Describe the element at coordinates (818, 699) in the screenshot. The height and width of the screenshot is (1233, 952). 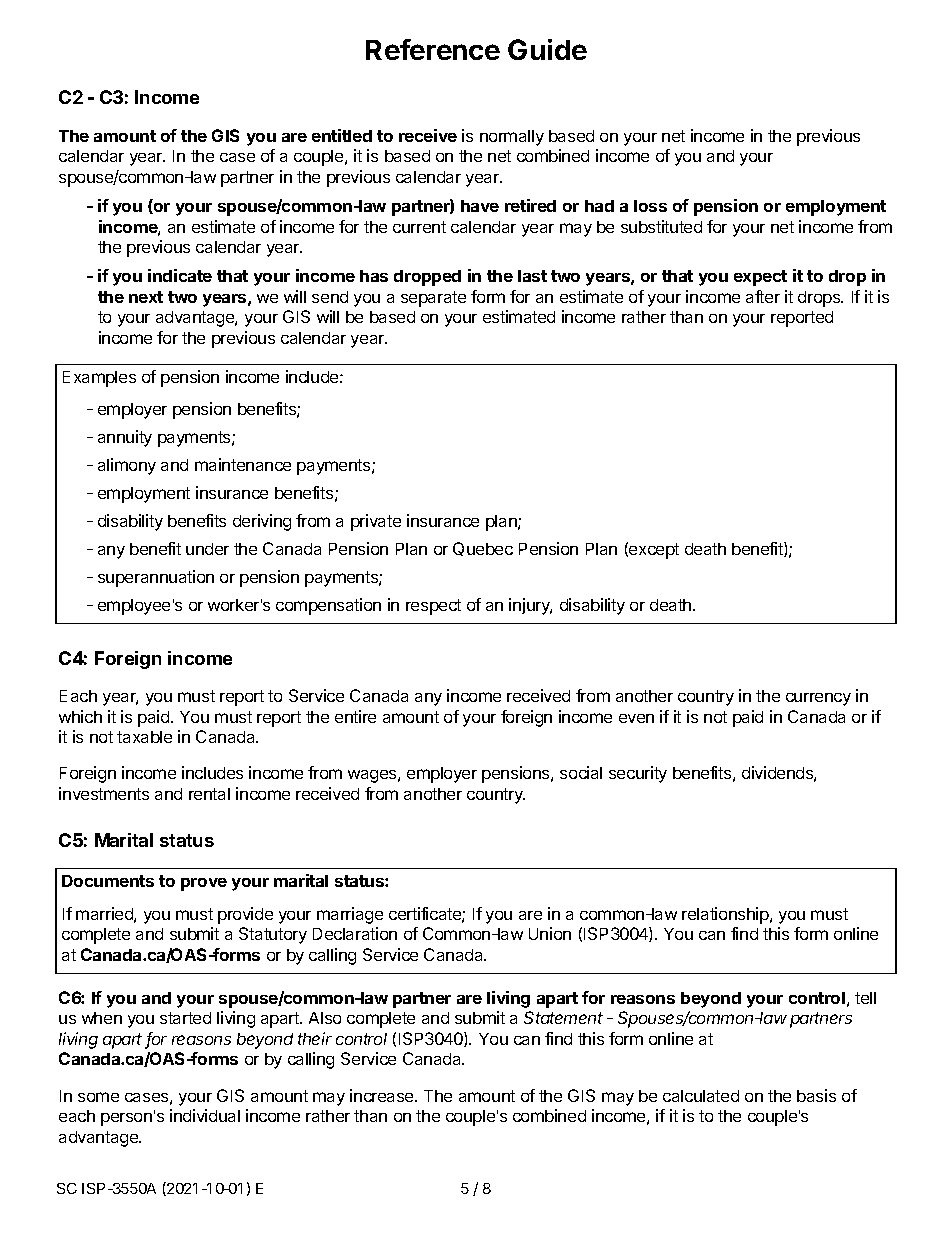
I see `currency` at that location.
